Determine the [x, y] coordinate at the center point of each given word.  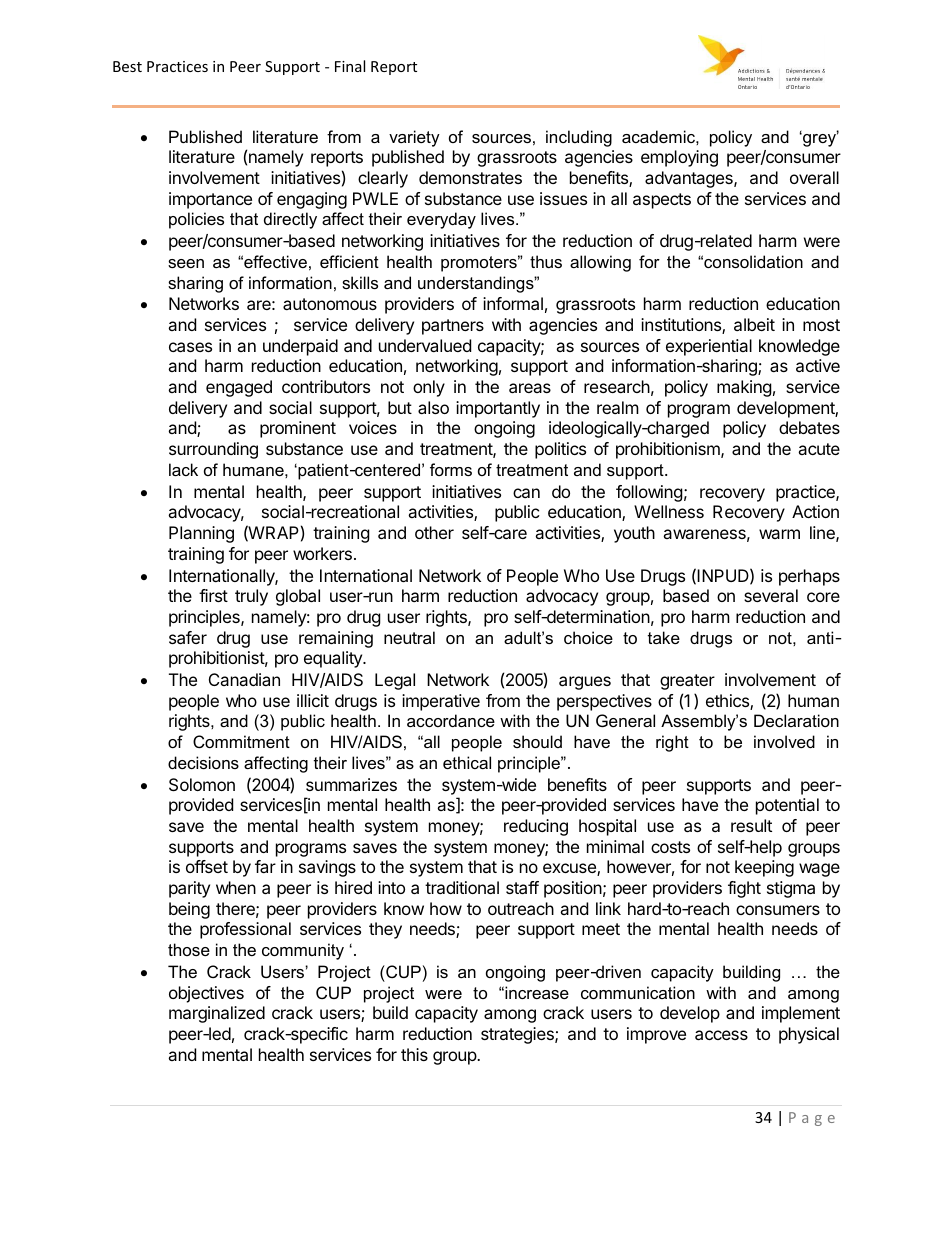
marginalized [217, 1014]
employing [679, 158]
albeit [754, 324]
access [721, 1035]
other [434, 532]
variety [414, 138]
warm [779, 534]
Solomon [202, 784]
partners [453, 327]
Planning [201, 534]
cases [190, 347]
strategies [518, 1035]
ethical [467, 762]
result [751, 825]
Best [127, 66]
